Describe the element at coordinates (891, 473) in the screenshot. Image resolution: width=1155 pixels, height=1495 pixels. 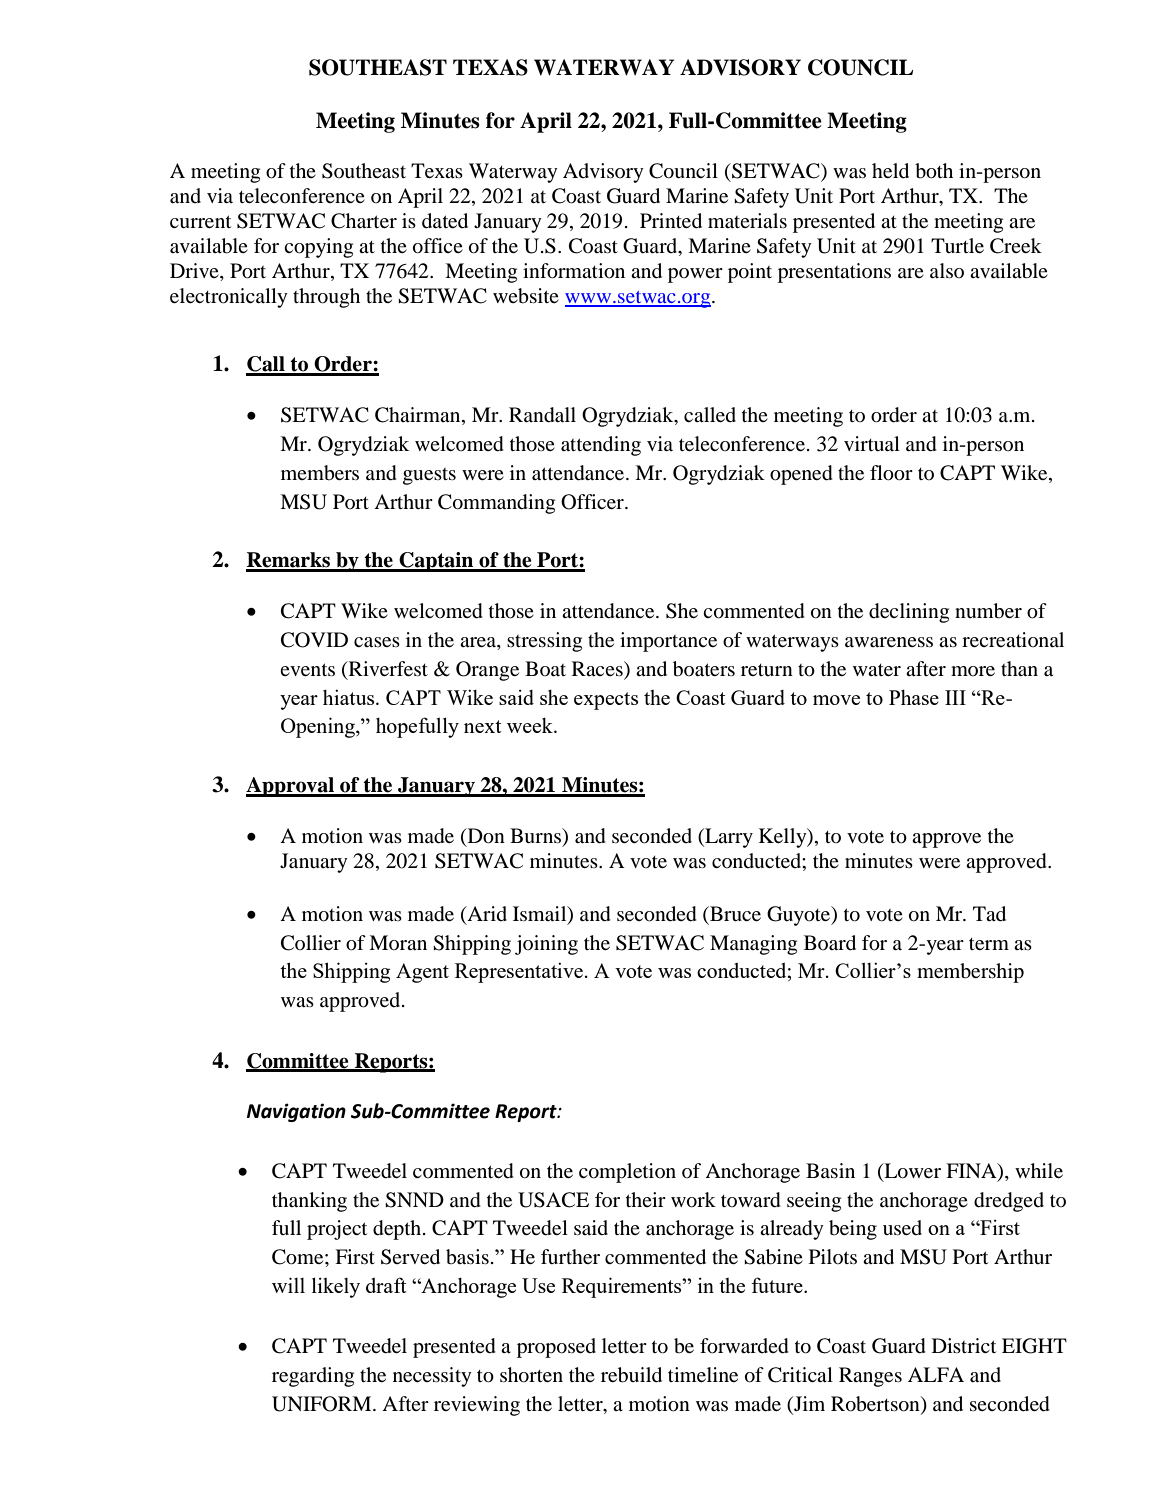
I see `floor` at that location.
